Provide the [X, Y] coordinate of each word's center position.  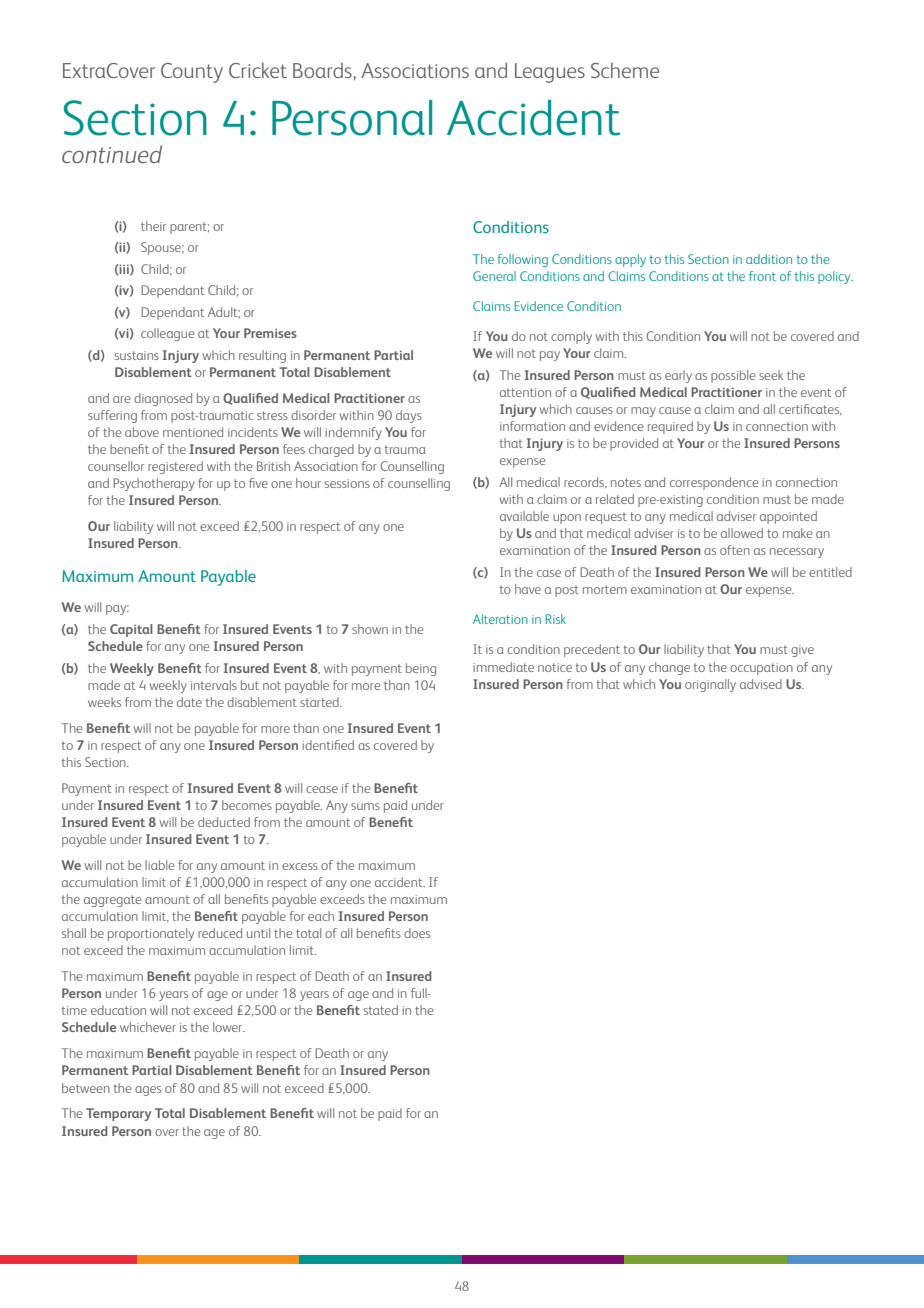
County [192, 73]
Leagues [550, 73]
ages [148, 1091]
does [417, 933]
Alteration [500, 619]
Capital [131, 630]
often [735, 550]
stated [381, 1010]
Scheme [625, 70]
